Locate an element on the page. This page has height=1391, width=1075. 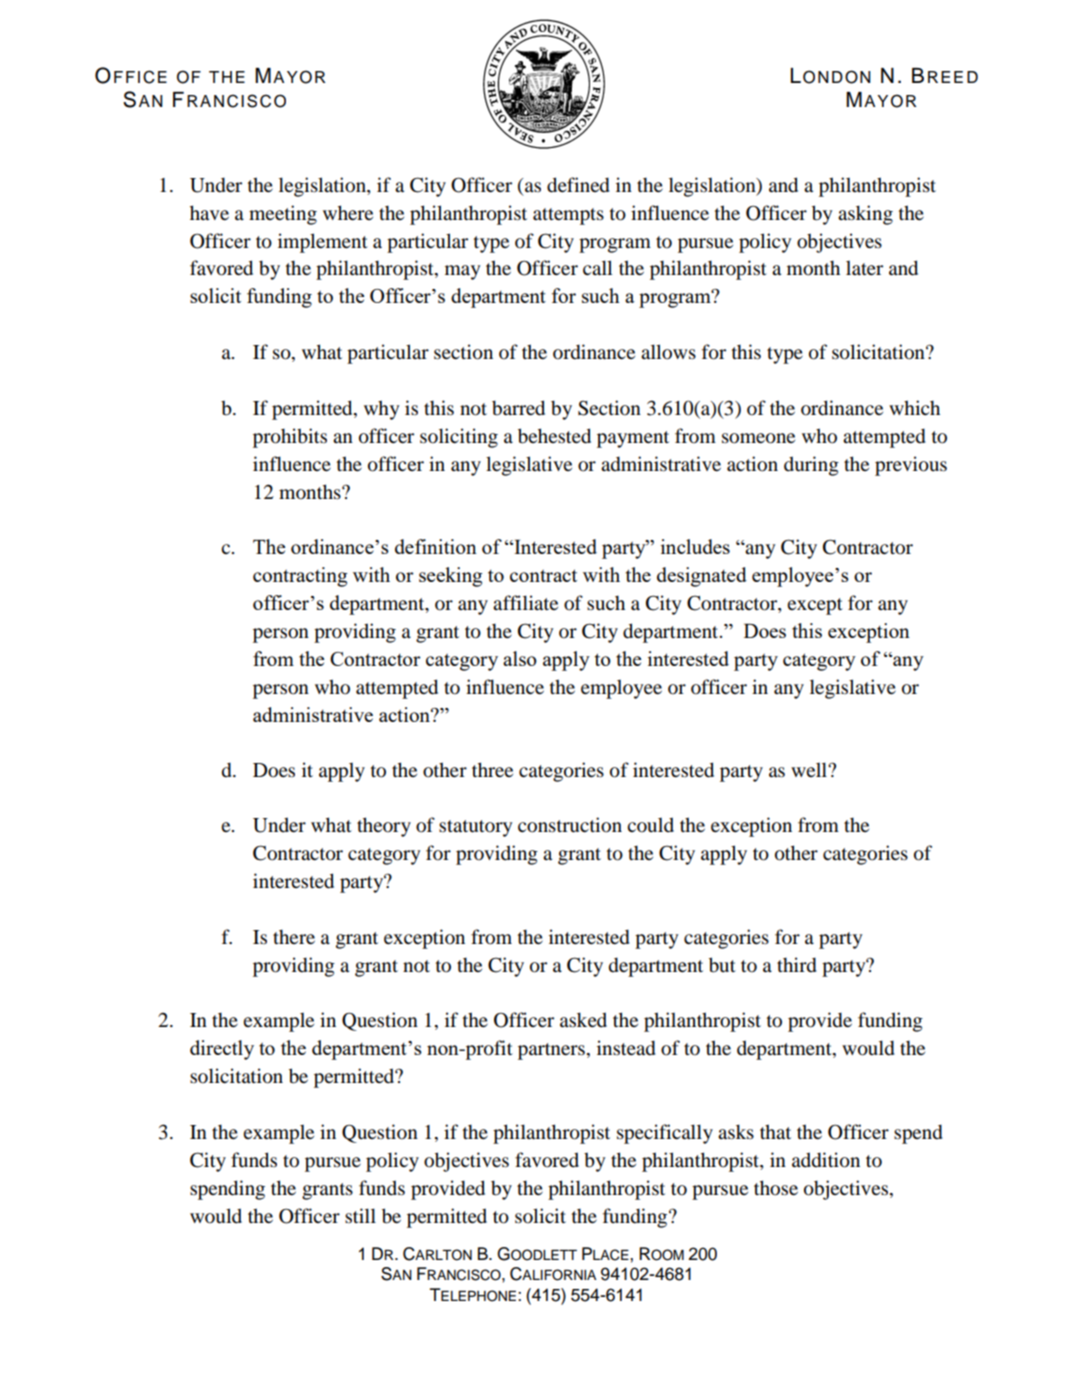
asked is located at coordinates (583, 1019).
